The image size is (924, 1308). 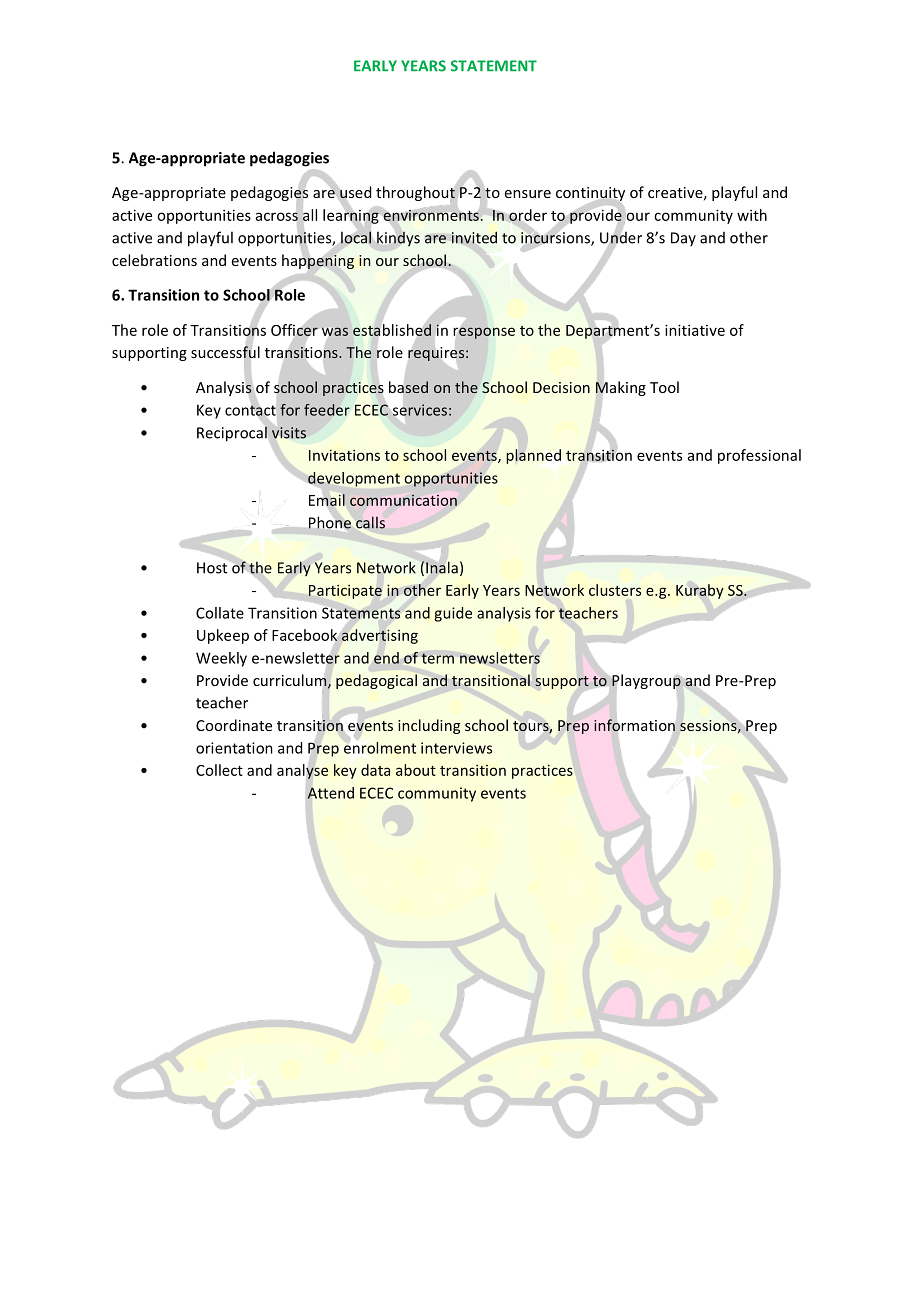 I want to click on Day, so click(x=683, y=239).
